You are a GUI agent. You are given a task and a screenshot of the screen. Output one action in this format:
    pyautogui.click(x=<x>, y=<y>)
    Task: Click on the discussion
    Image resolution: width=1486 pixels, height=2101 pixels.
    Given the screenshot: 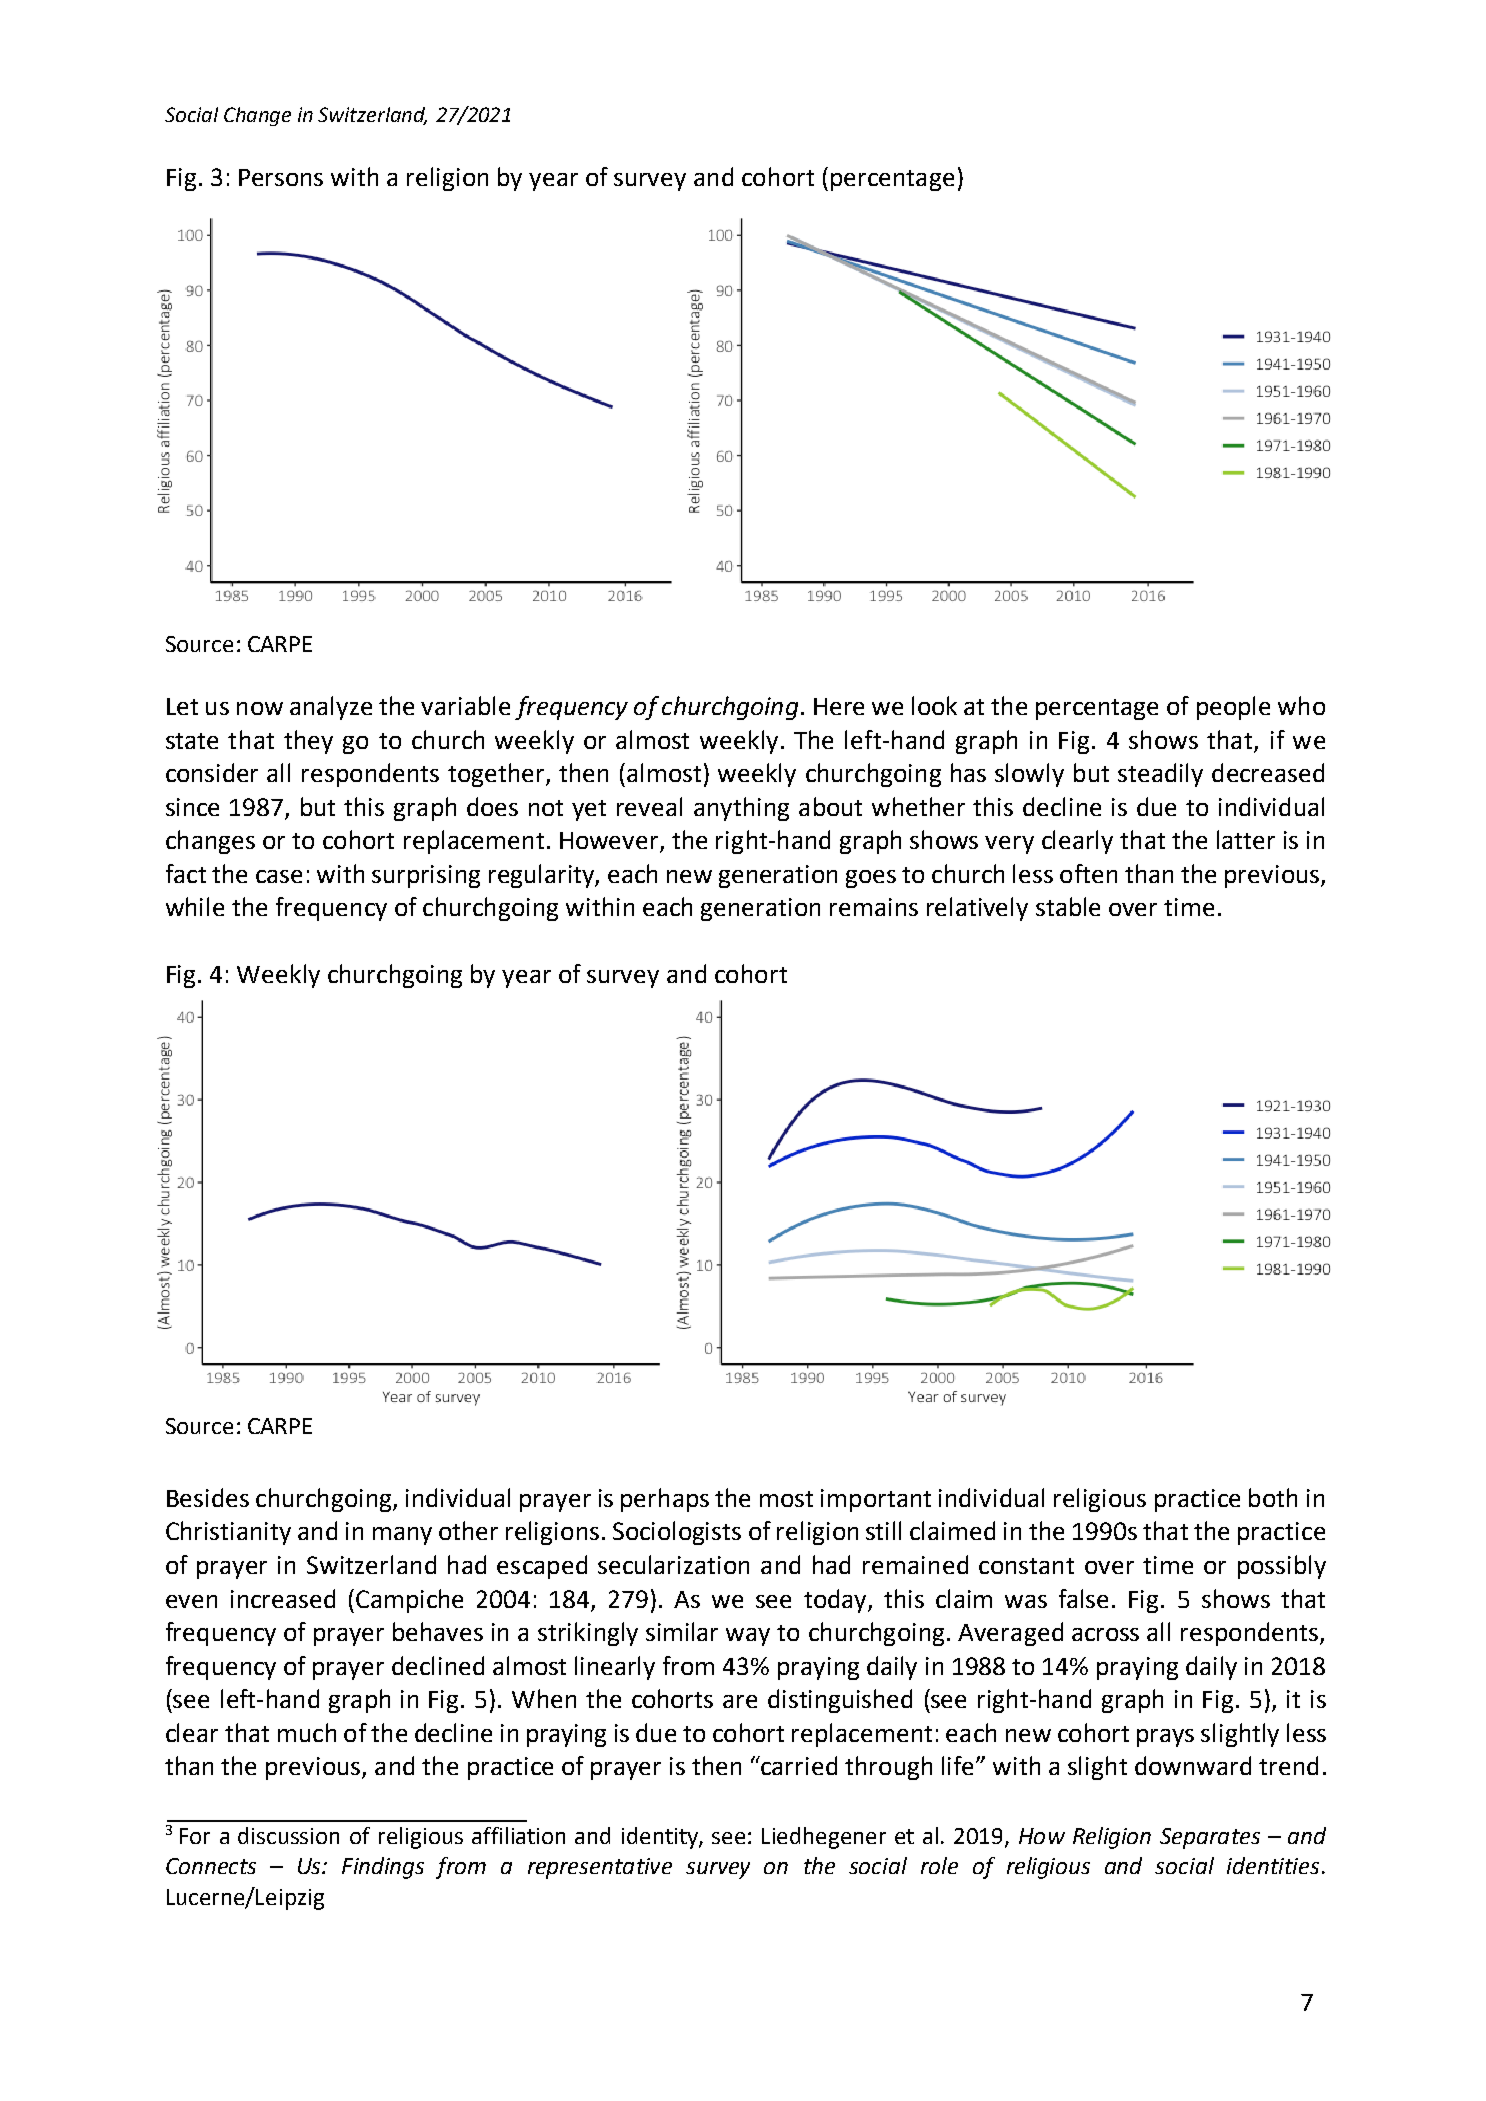 What is the action you would take?
    pyautogui.click(x=288, y=1835)
